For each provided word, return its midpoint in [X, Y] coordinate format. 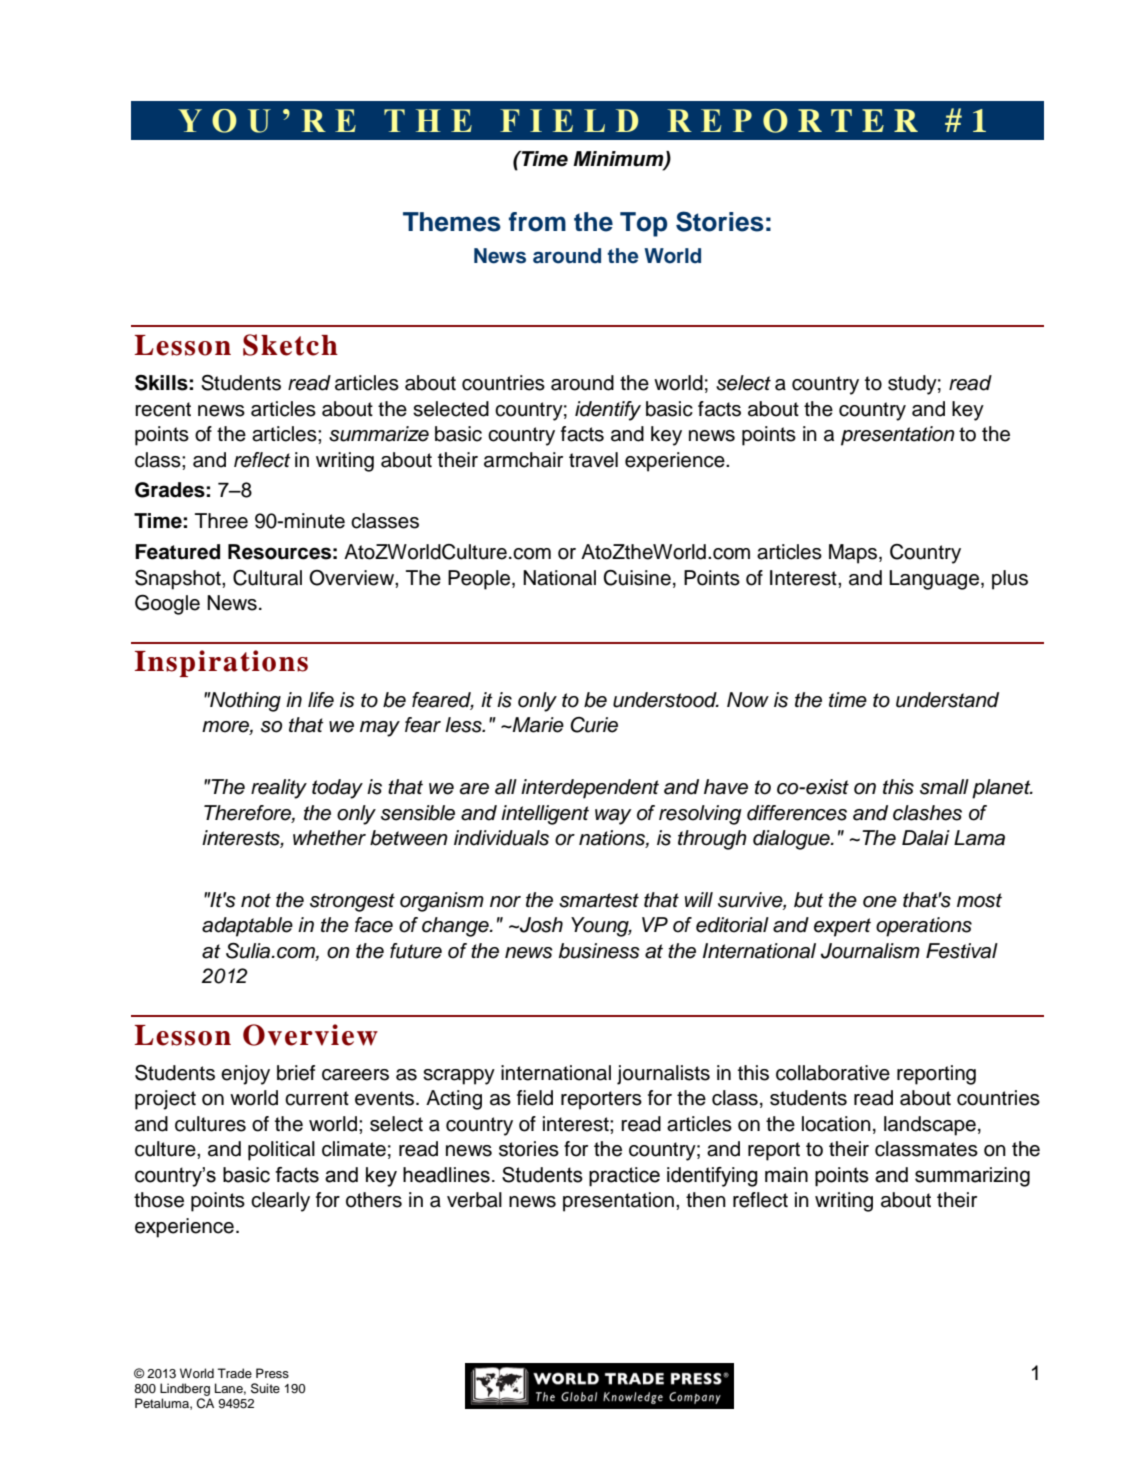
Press [272, 1373]
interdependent [590, 789]
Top [643, 224]
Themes [452, 222]
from [537, 222]
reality [279, 789]
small [944, 787]
